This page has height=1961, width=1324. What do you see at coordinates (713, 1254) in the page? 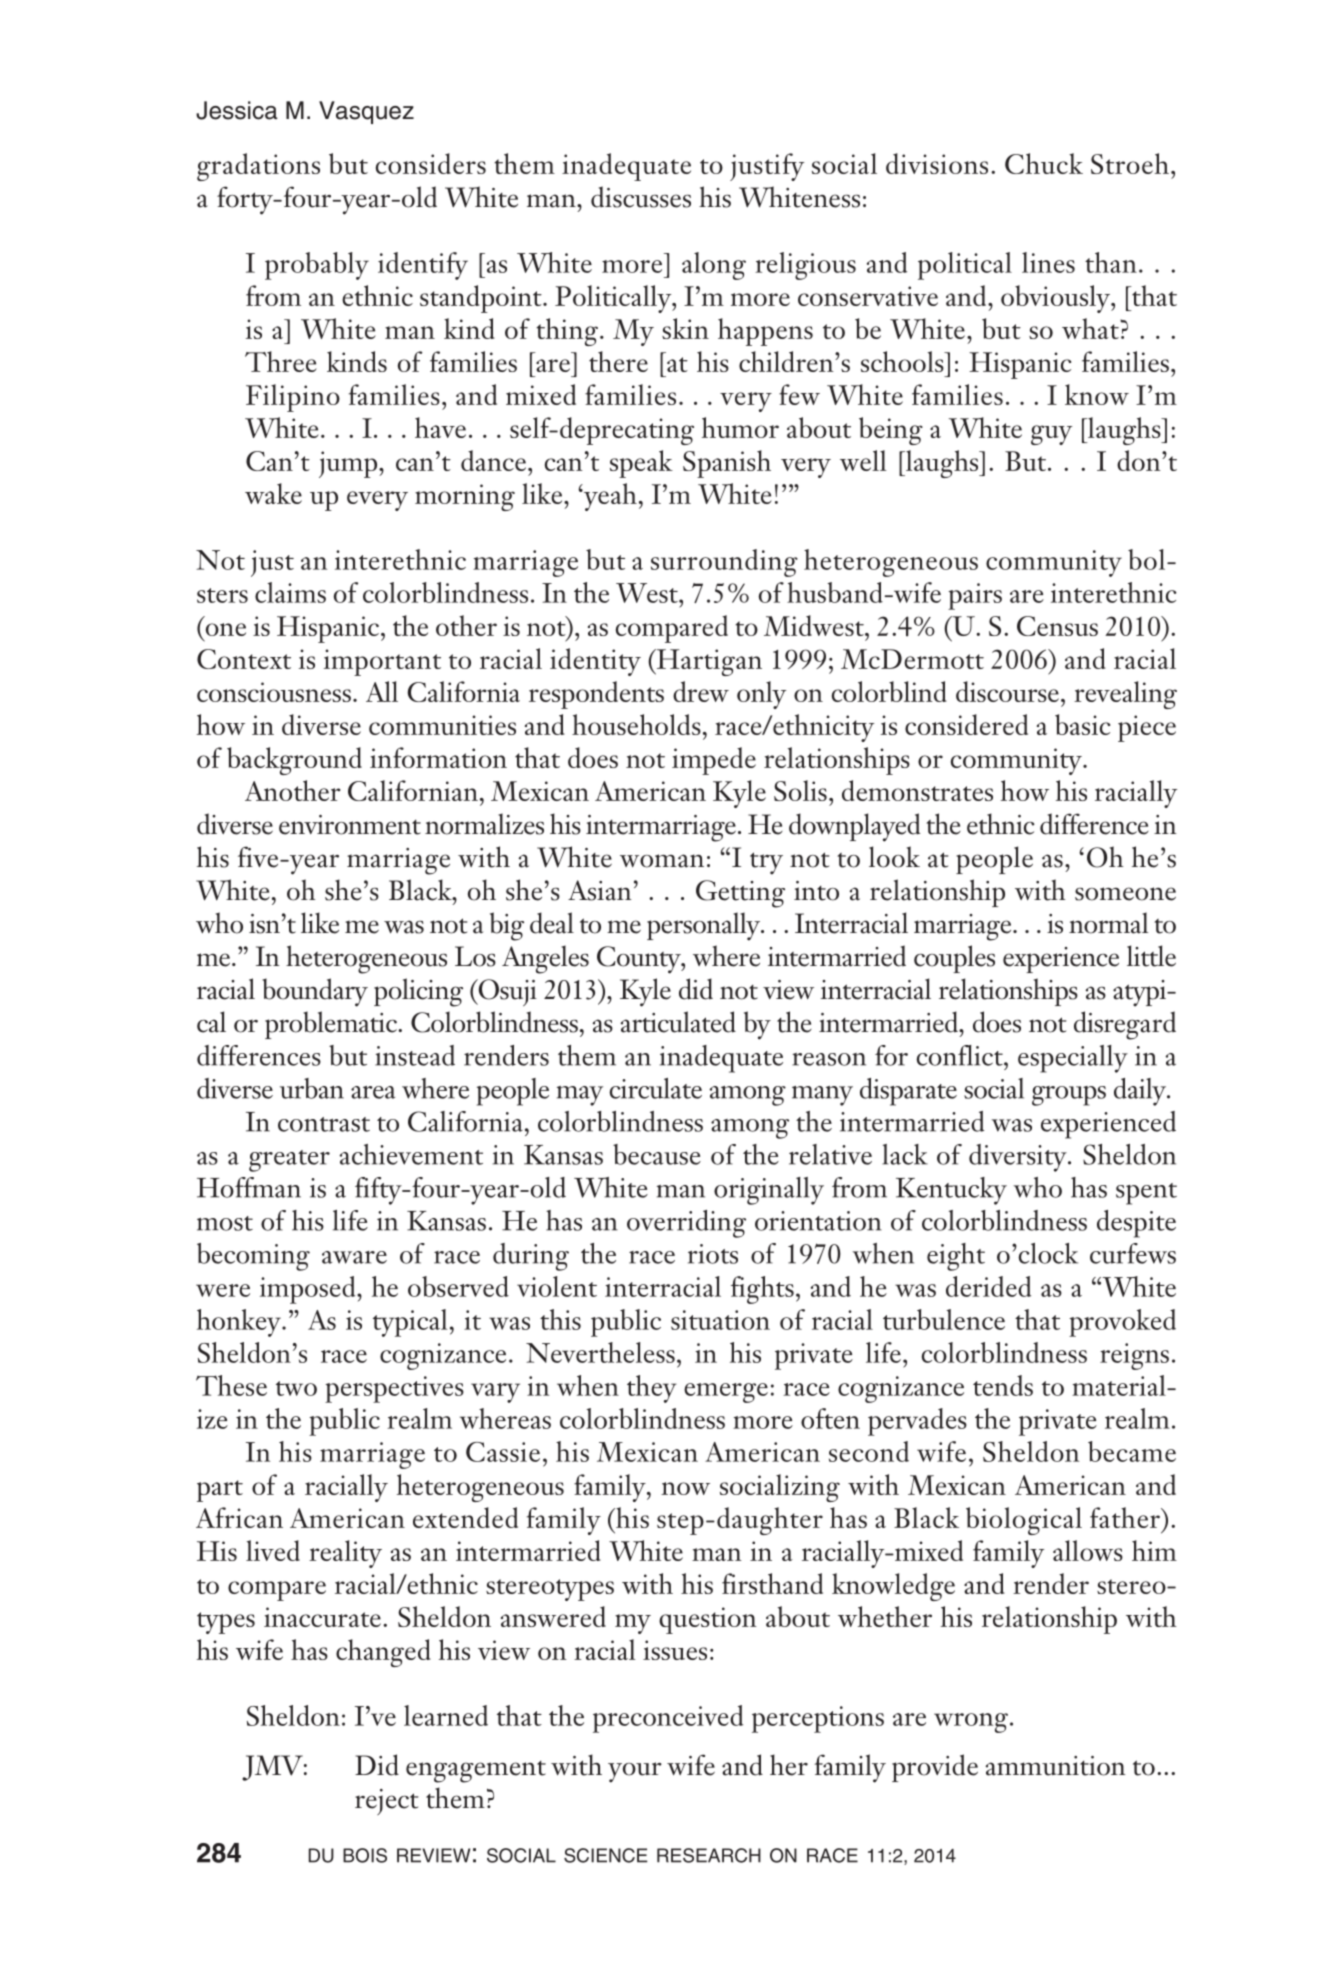
I see `riots` at bounding box center [713, 1254].
